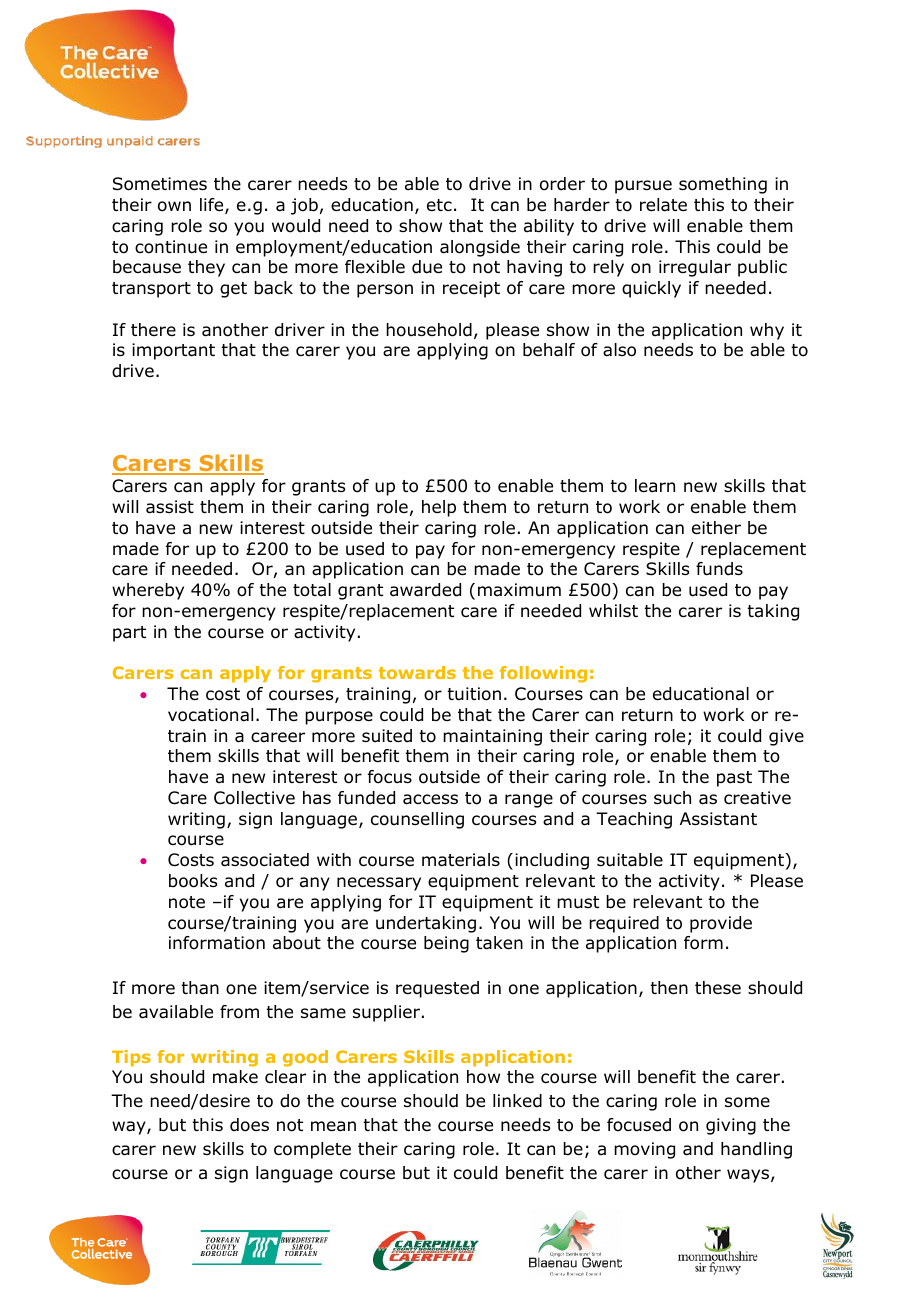 This screenshot has height=1308, width=924. What do you see at coordinates (517, 1101) in the screenshot?
I see `linked` at bounding box center [517, 1101].
